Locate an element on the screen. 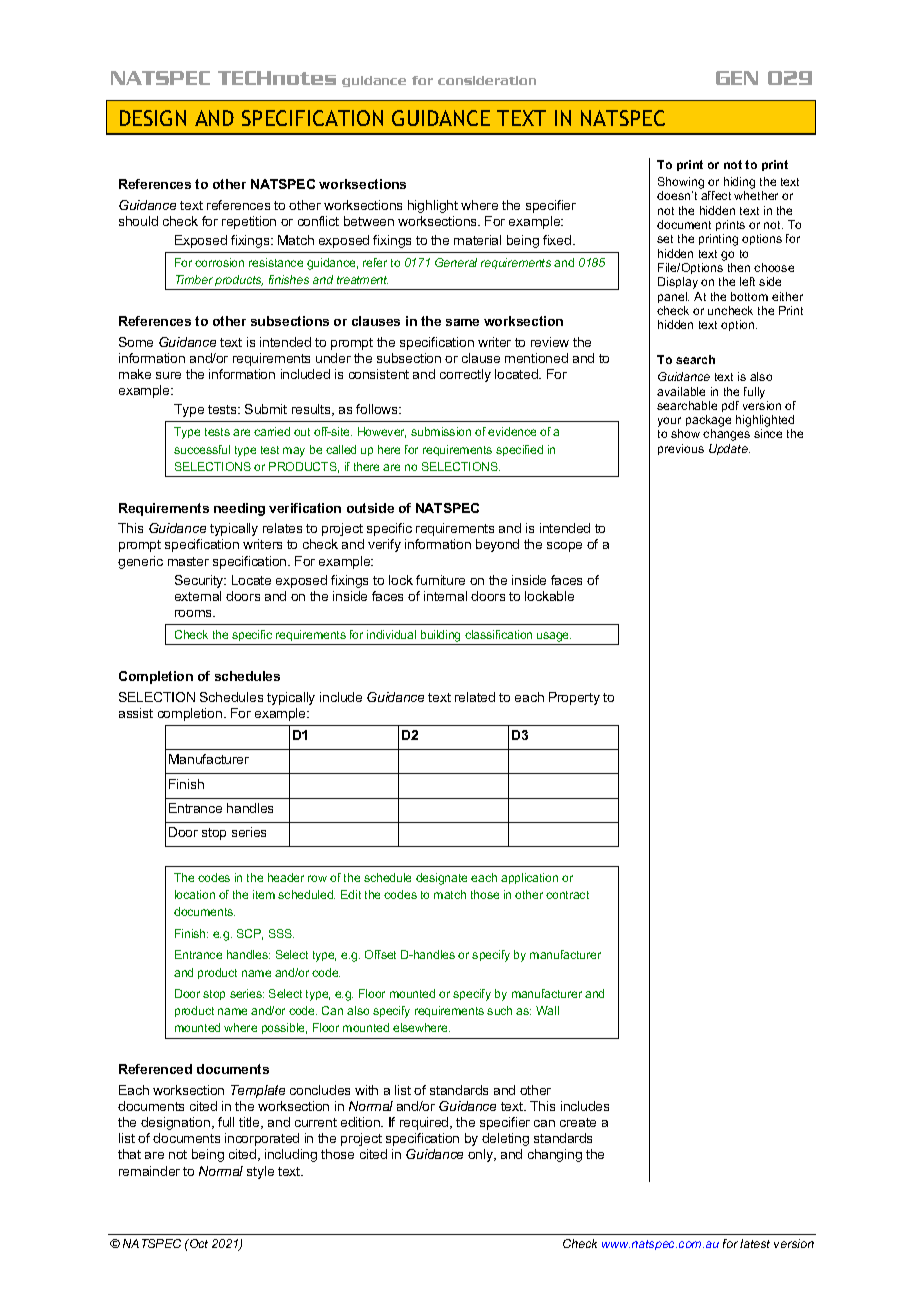 The image size is (924, 1308). material is located at coordinates (477, 240).
